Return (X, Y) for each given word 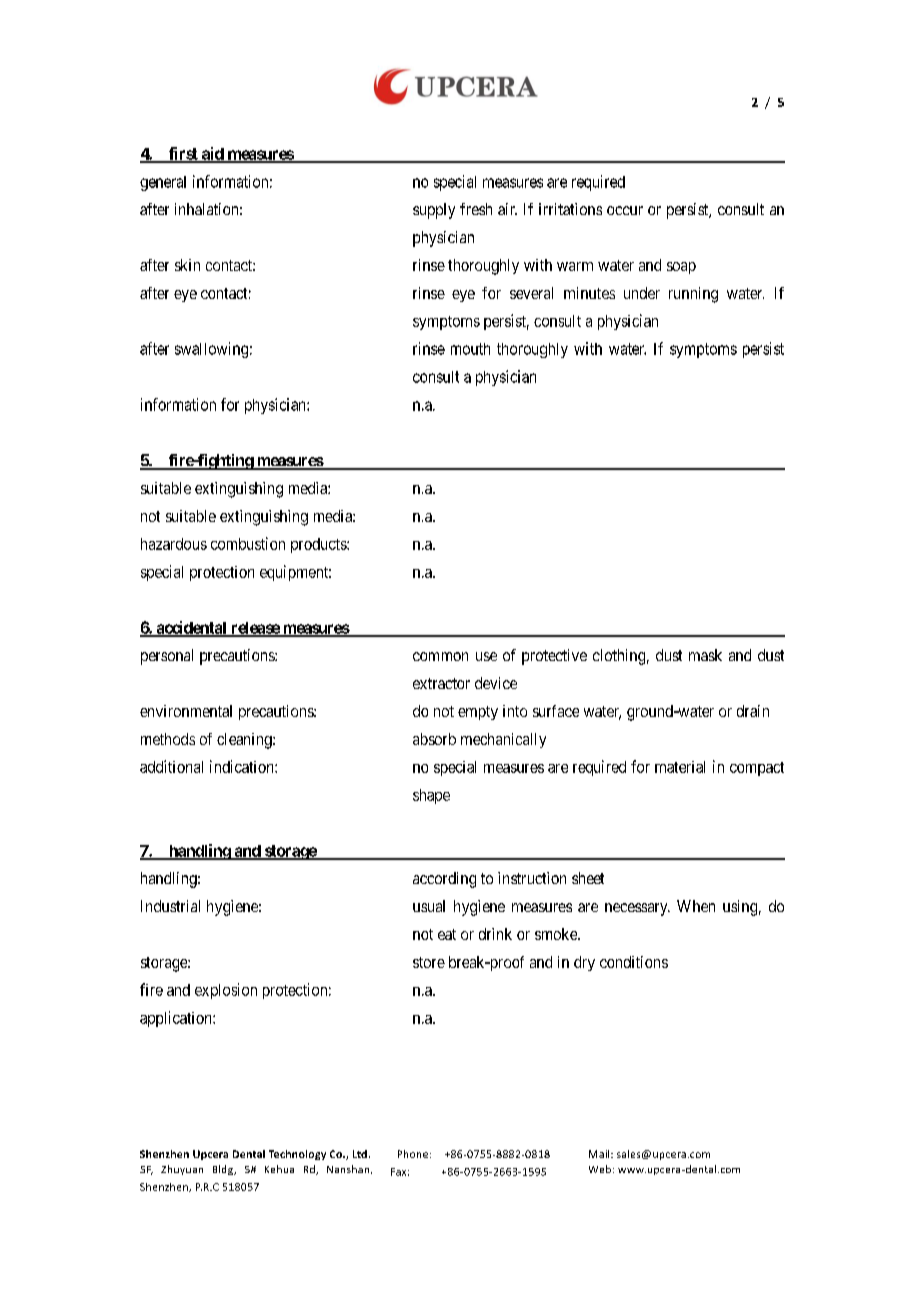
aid (212, 154)
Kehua (279, 1169)
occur (625, 210)
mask (705, 655)
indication (243, 766)
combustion (248, 543)
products (319, 545)
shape (431, 796)
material (680, 767)
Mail (600, 1154)
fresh (476, 209)
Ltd (360, 1154)
